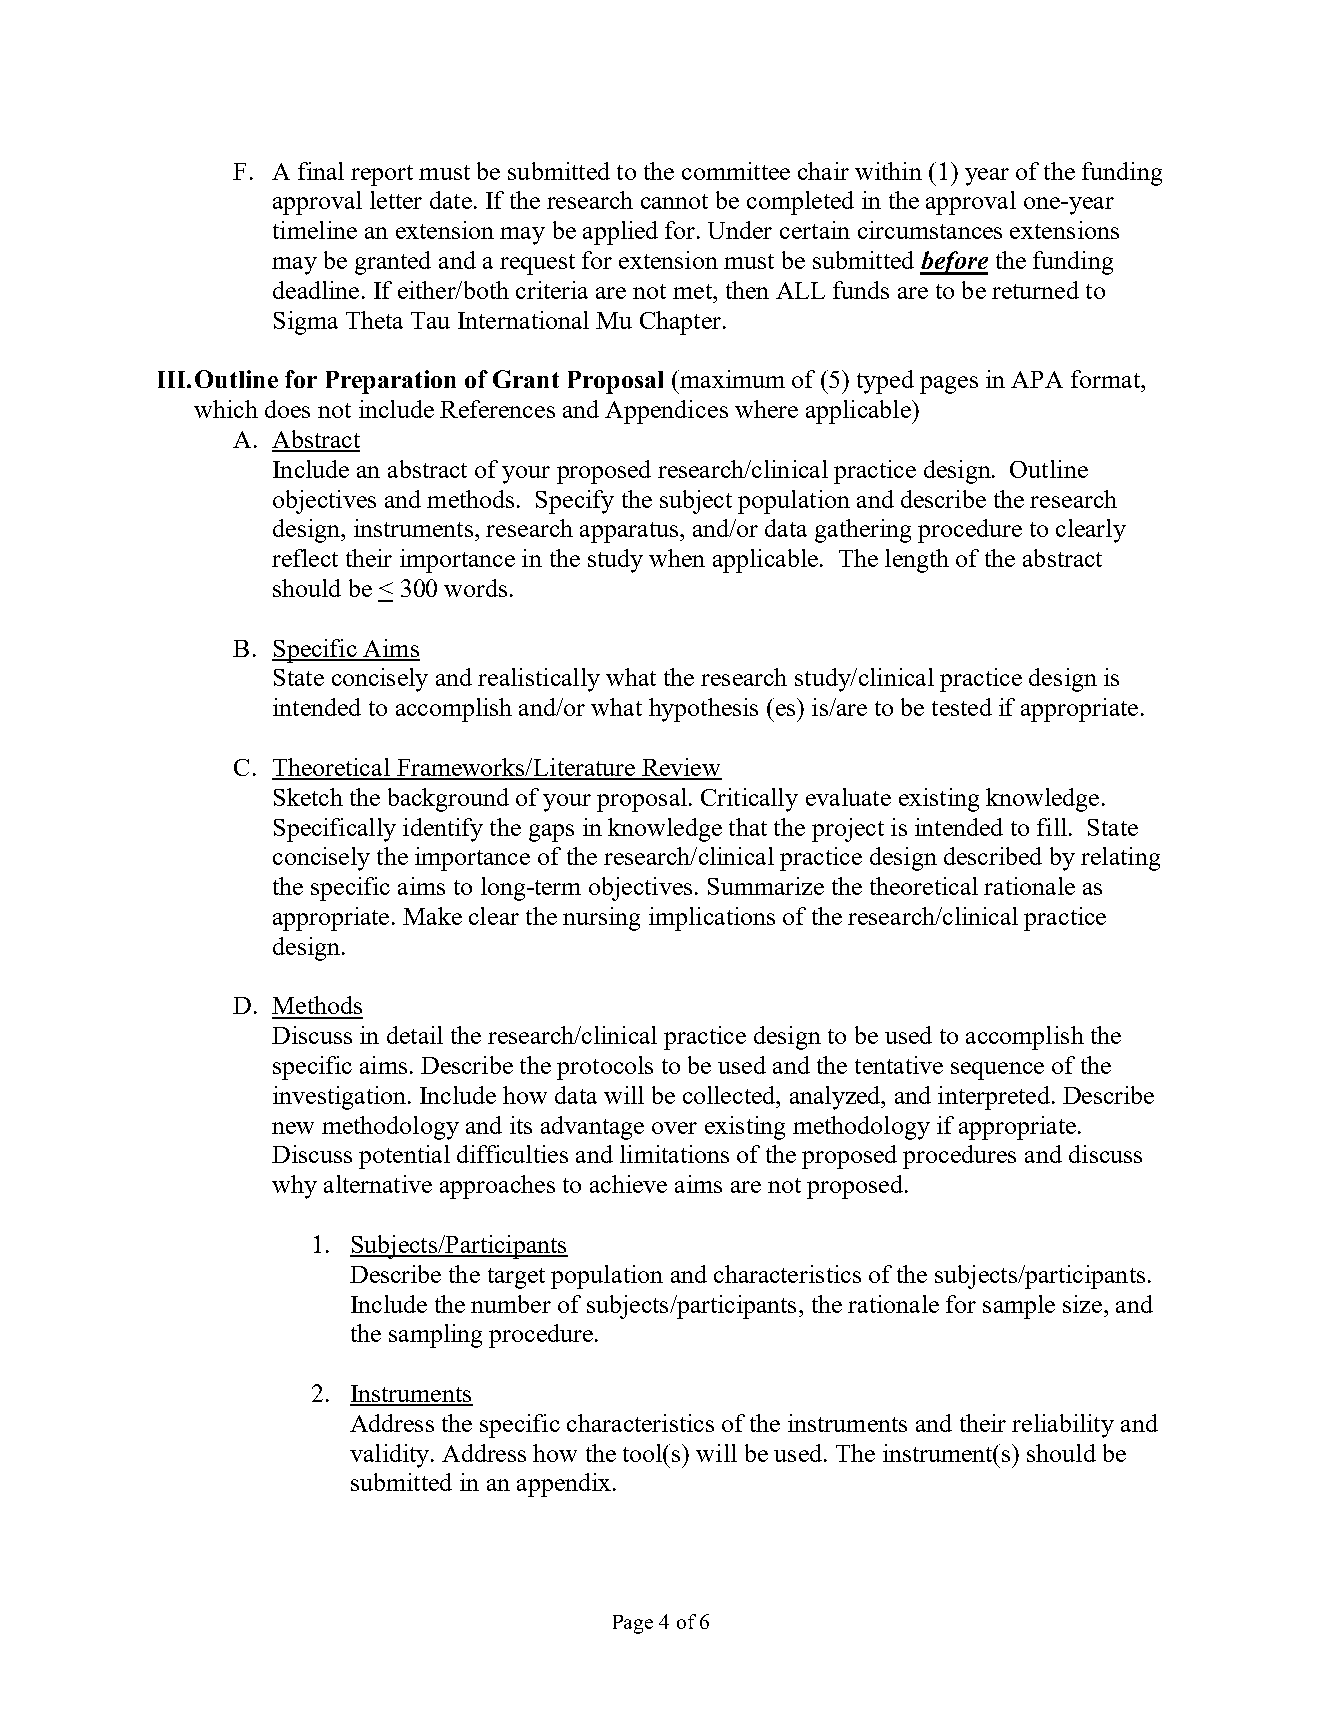  What do you see at coordinates (415, 1035) in the page?
I see `detail` at bounding box center [415, 1035].
